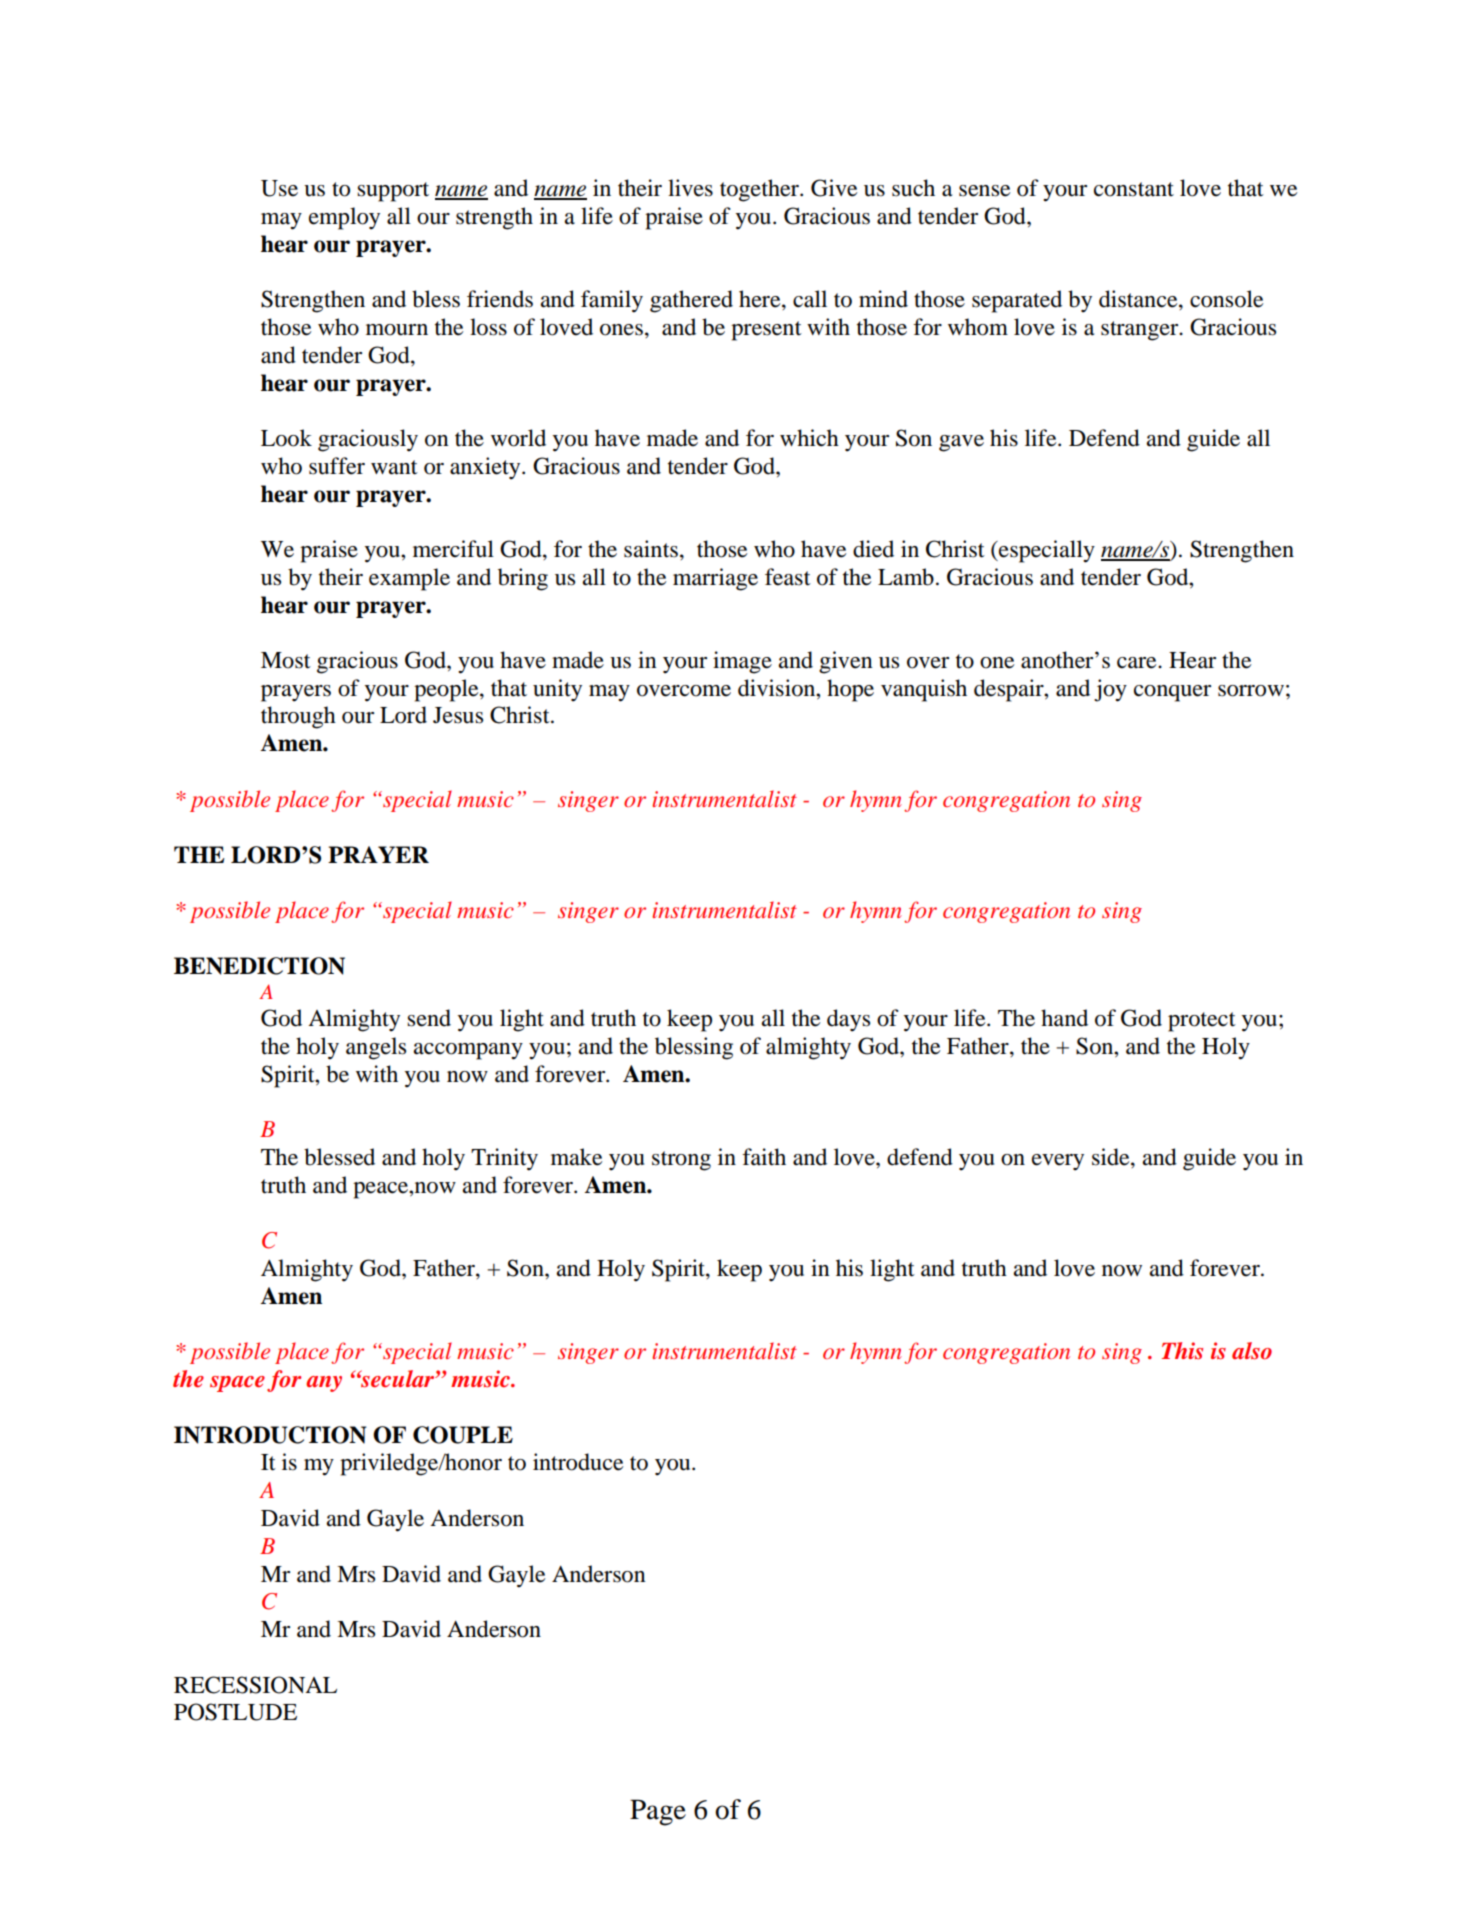  I want to click on This, so click(1182, 1351).
